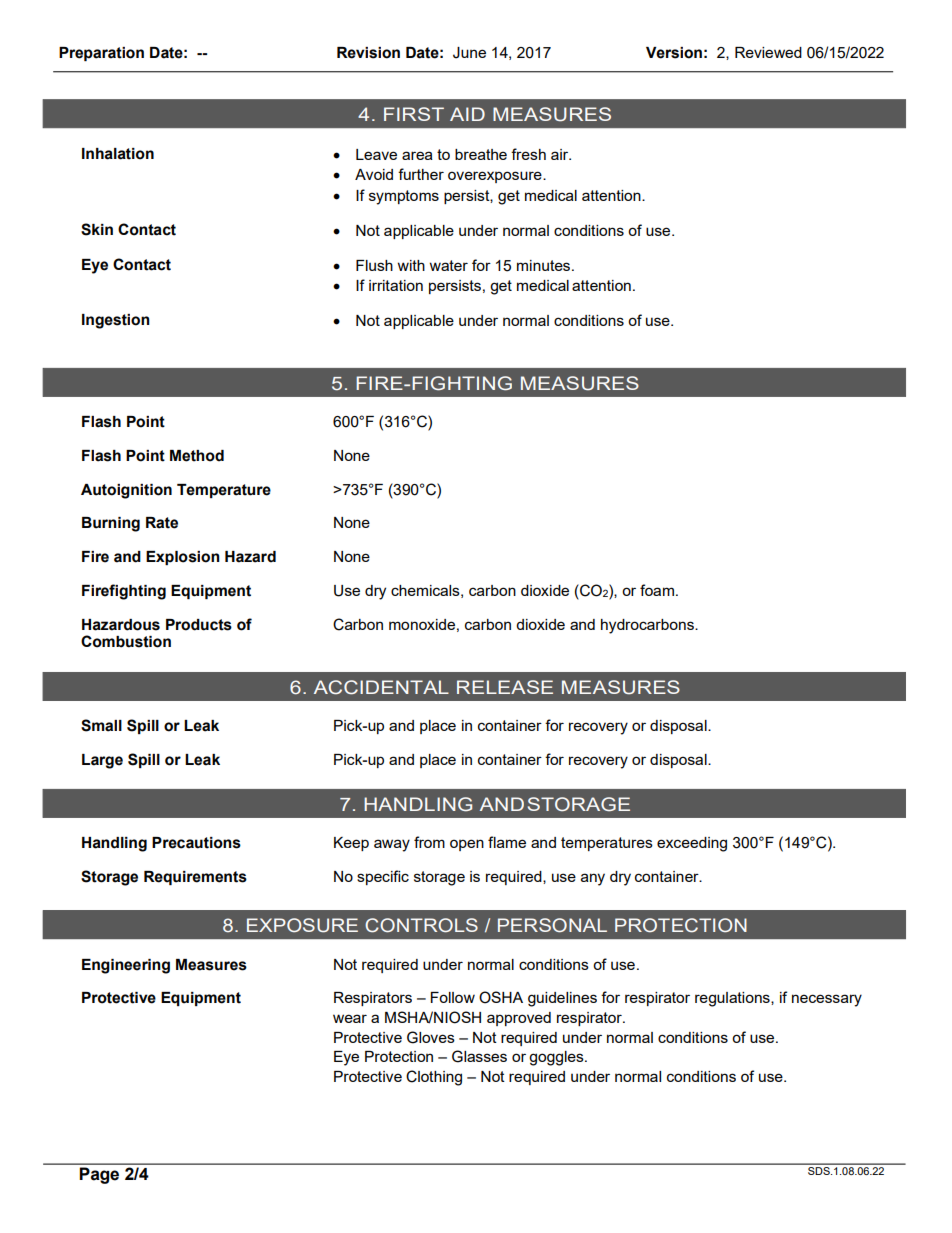 The width and height of the screenshot is (952, 1233). What do you see at coordinates (467, 845) in the screenshot?
I see `open` at bounding box center [467, 845].
